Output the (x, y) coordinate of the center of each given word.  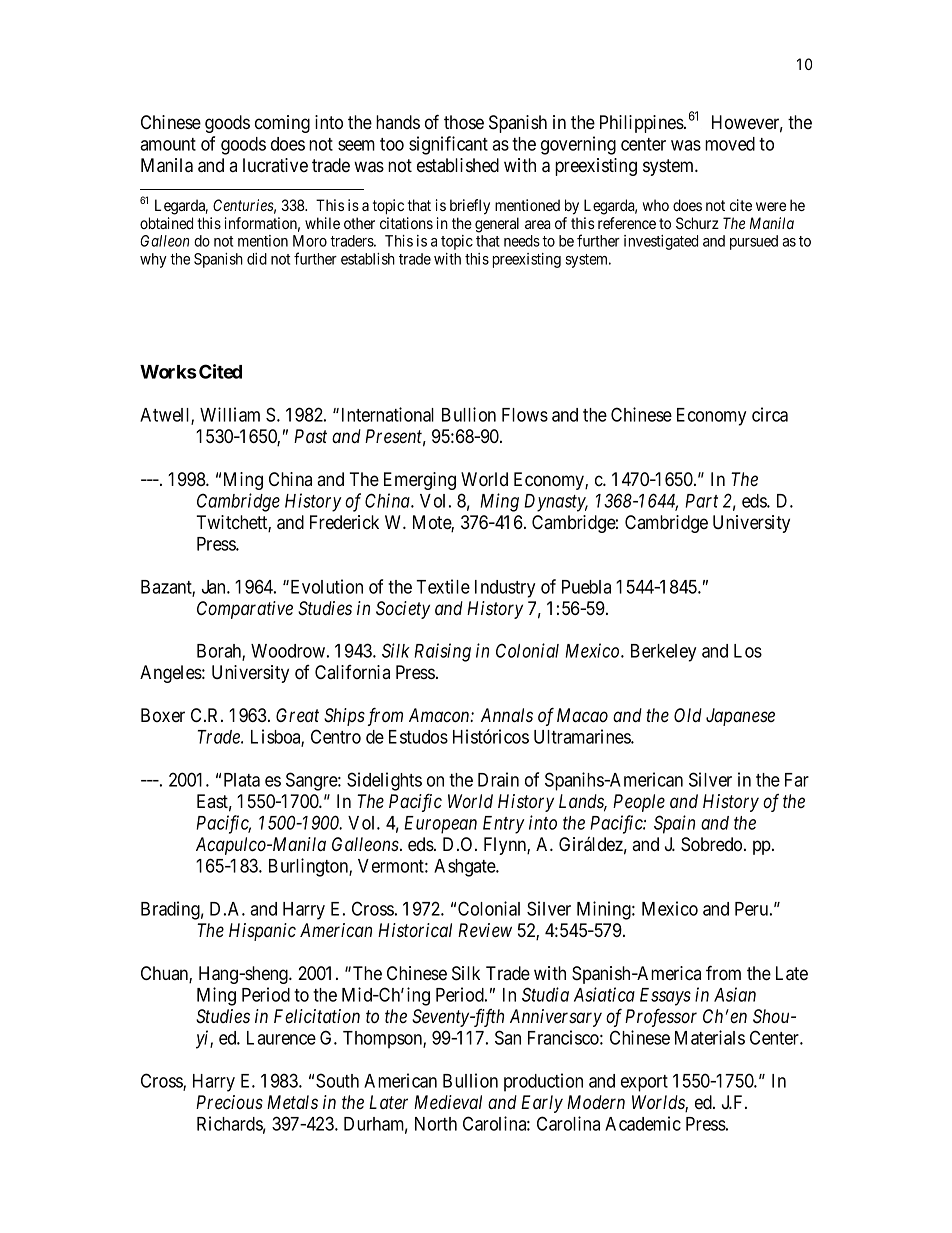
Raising (442, 652)
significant (448, 145)
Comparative (245, 610)
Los (748, 651)
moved (730, 144)
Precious (229, 1102)
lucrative (275, 165)
